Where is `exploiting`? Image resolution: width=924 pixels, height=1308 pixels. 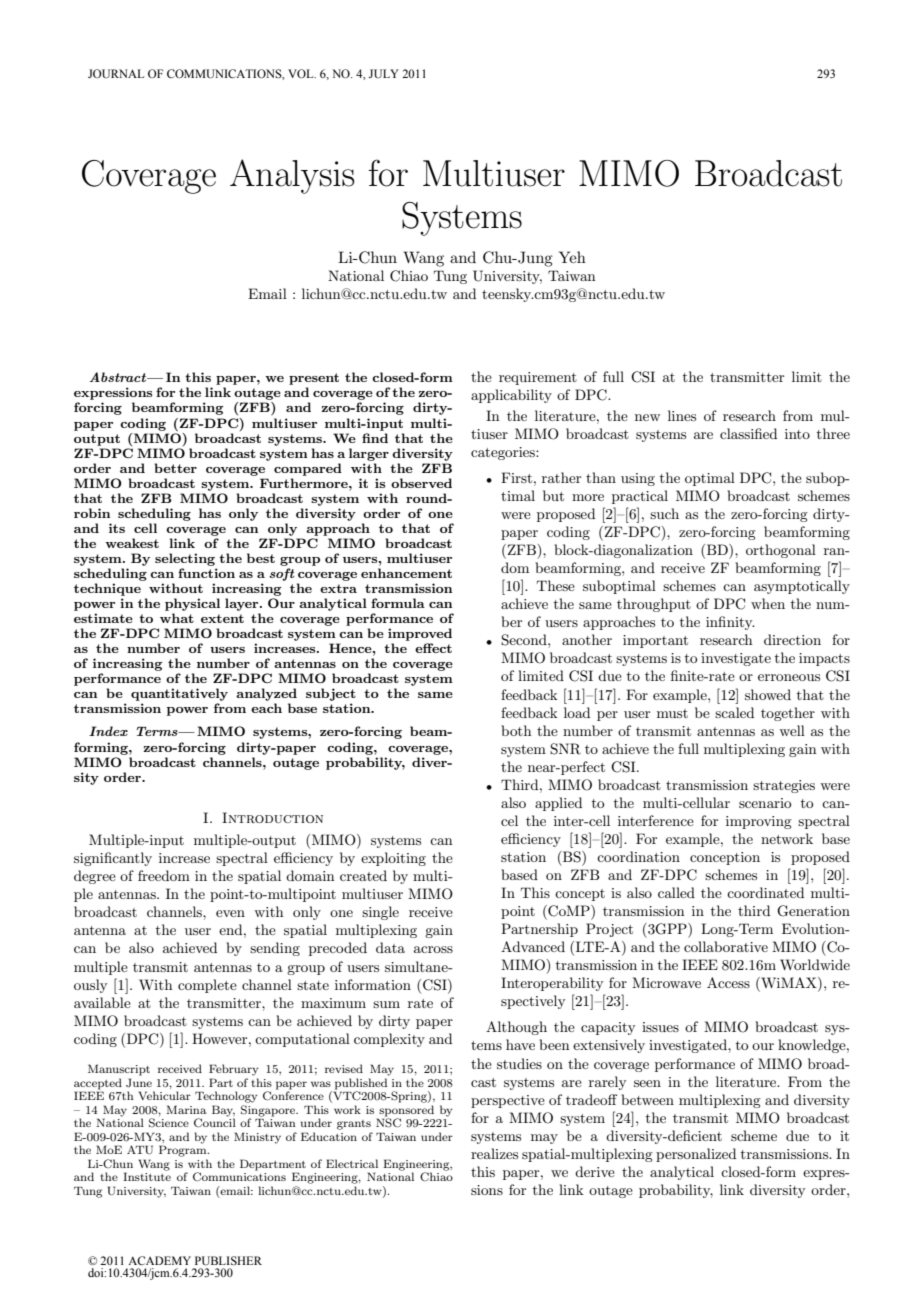 exploiting is located at coordinates (393, 859).
